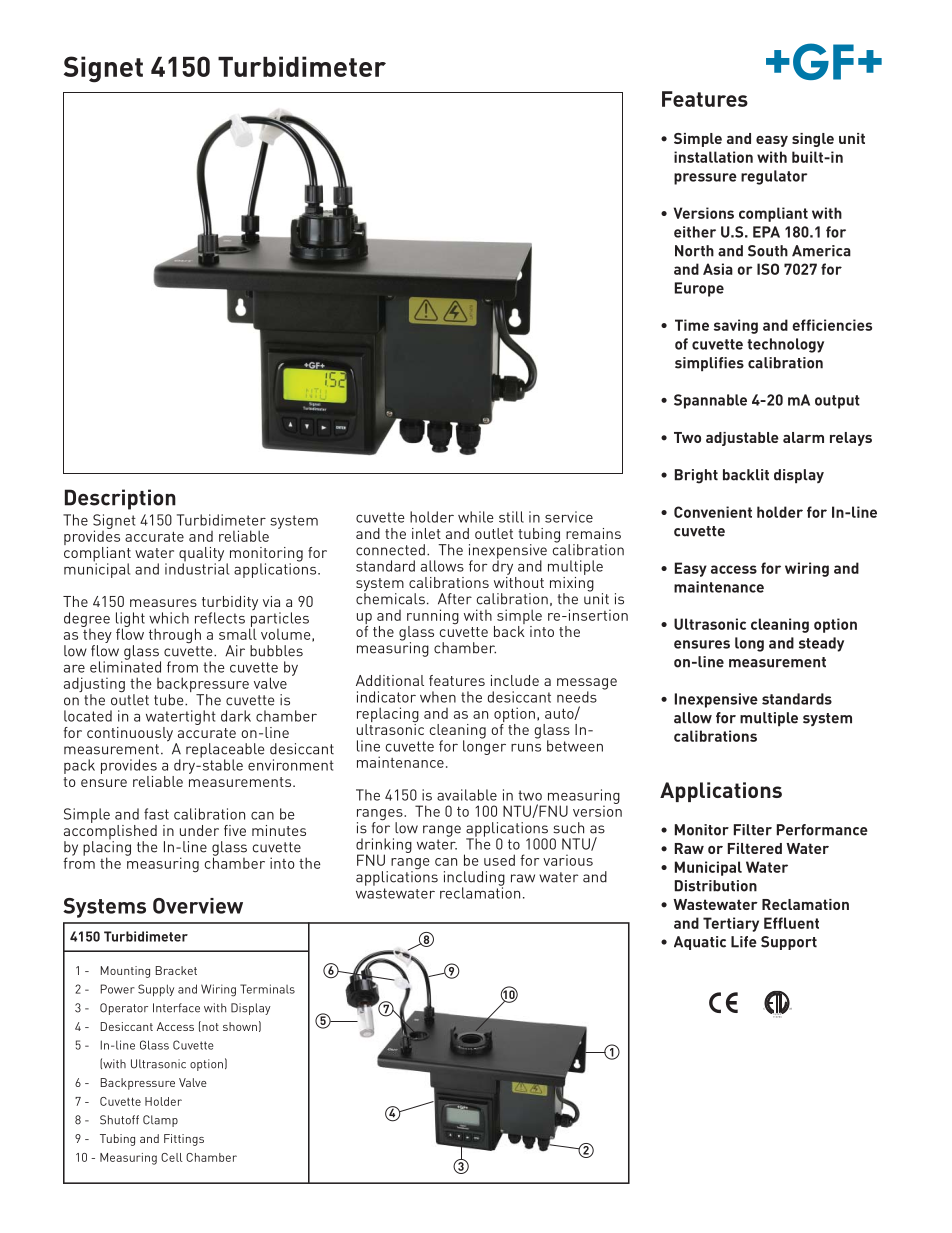  Describe the element at coordinates (692, 325) in the page. I see `Time` at that location.
